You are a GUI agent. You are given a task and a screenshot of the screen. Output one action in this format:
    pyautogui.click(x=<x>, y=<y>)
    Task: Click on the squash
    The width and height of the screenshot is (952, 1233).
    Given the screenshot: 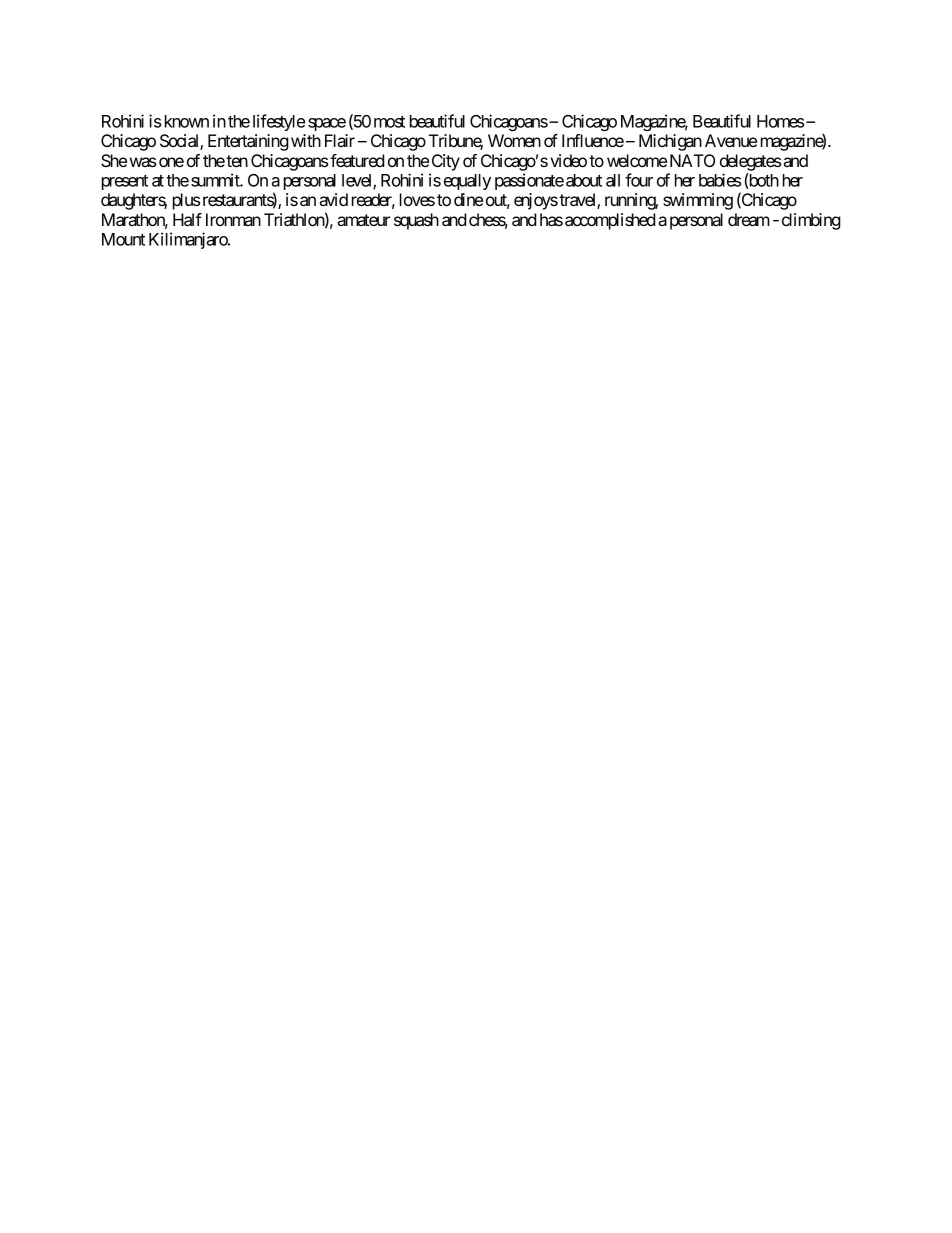 What is the action you would take?
    pyautogui.click(x=416, y=221)
